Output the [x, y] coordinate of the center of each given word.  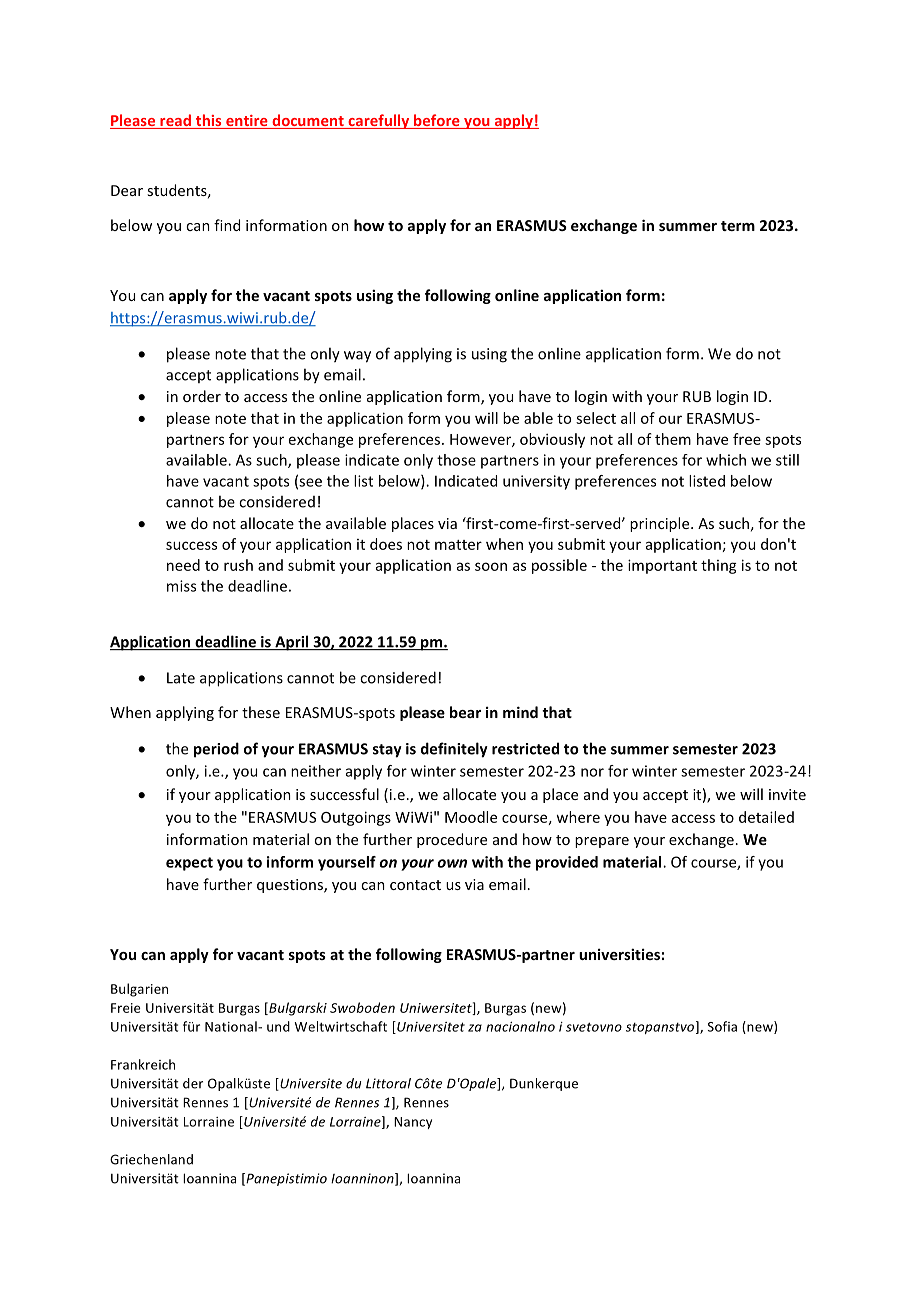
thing [719, 566]
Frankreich [143, 1064]
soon [491, 566]
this [208, 121]
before [437, 121]
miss [181, 586]
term [738, 226]
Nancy [413, 1123]
